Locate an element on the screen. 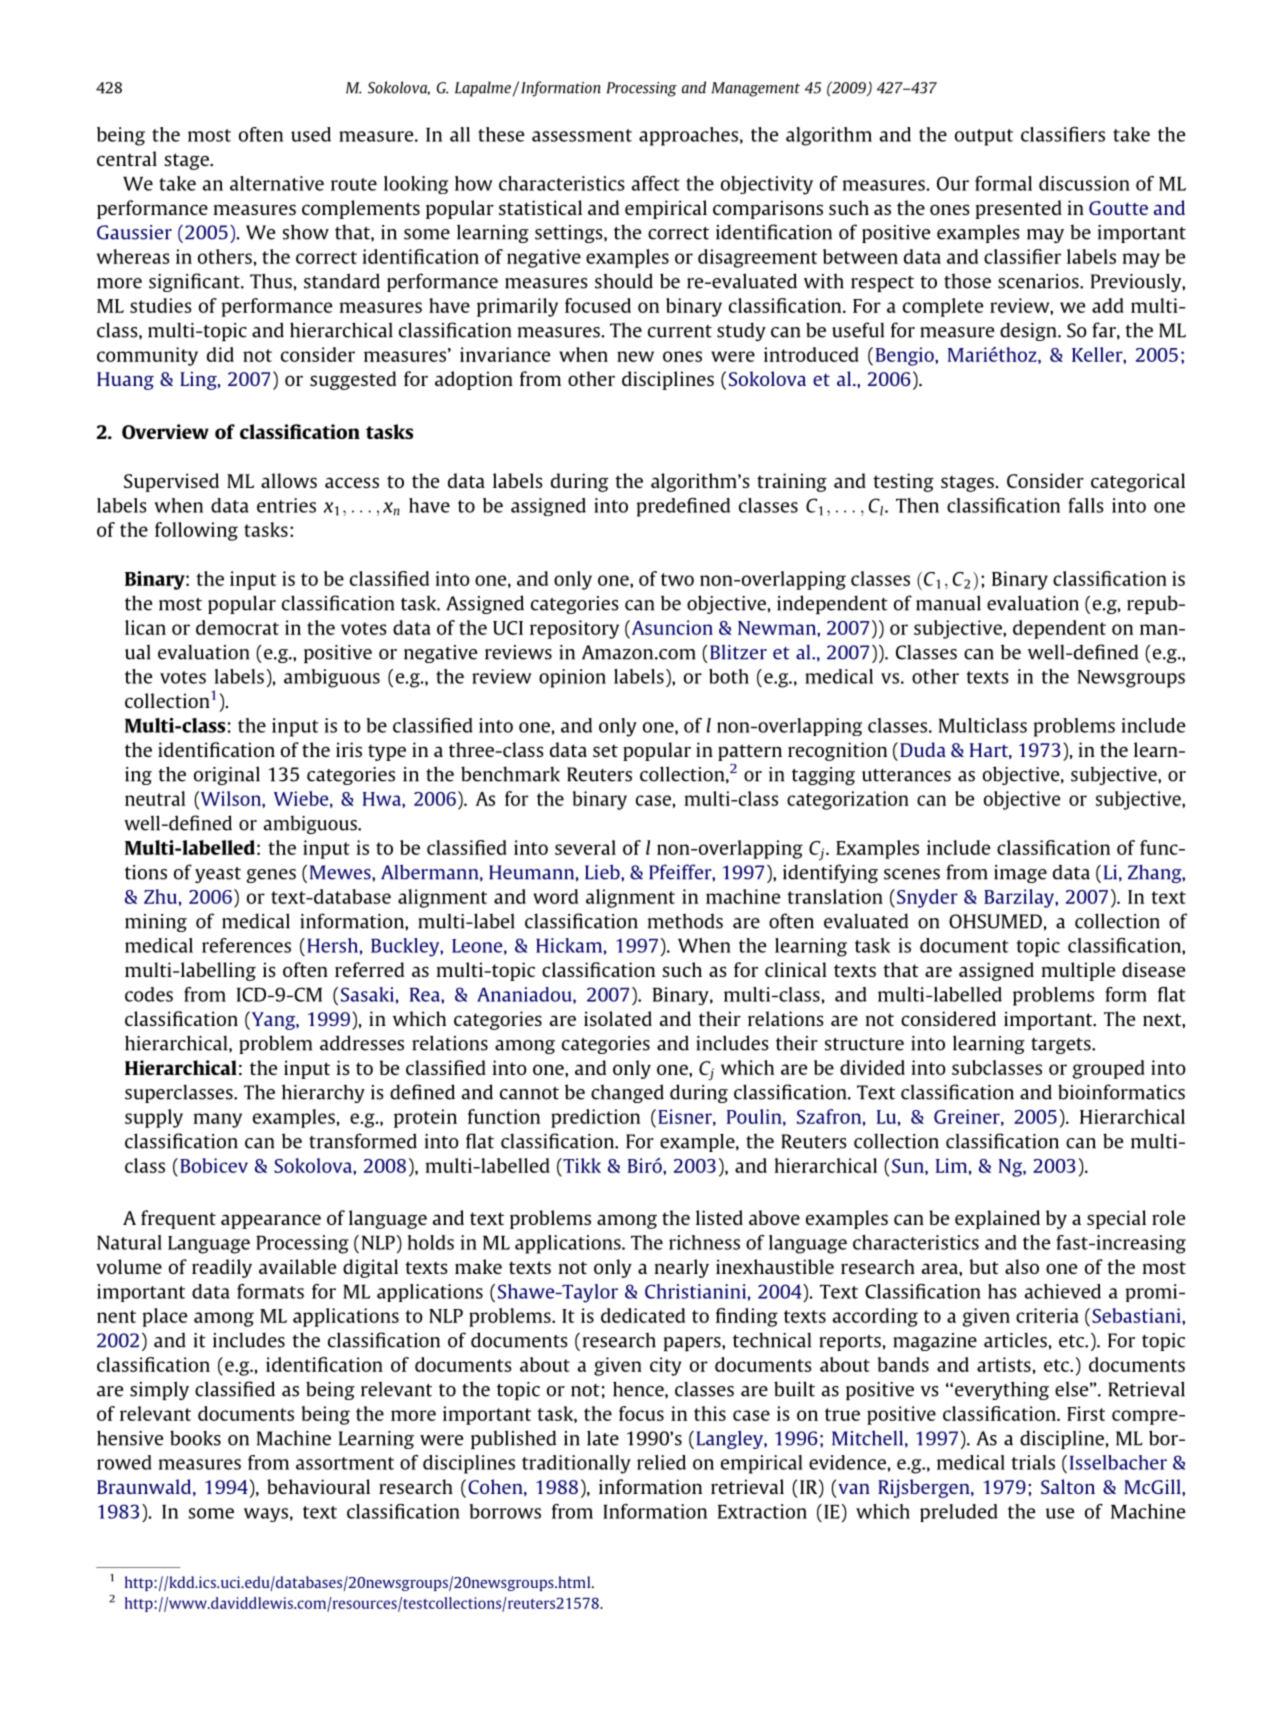 This screenshot has width=1272, height=1736. allows is located at coordinates (289, 480).
